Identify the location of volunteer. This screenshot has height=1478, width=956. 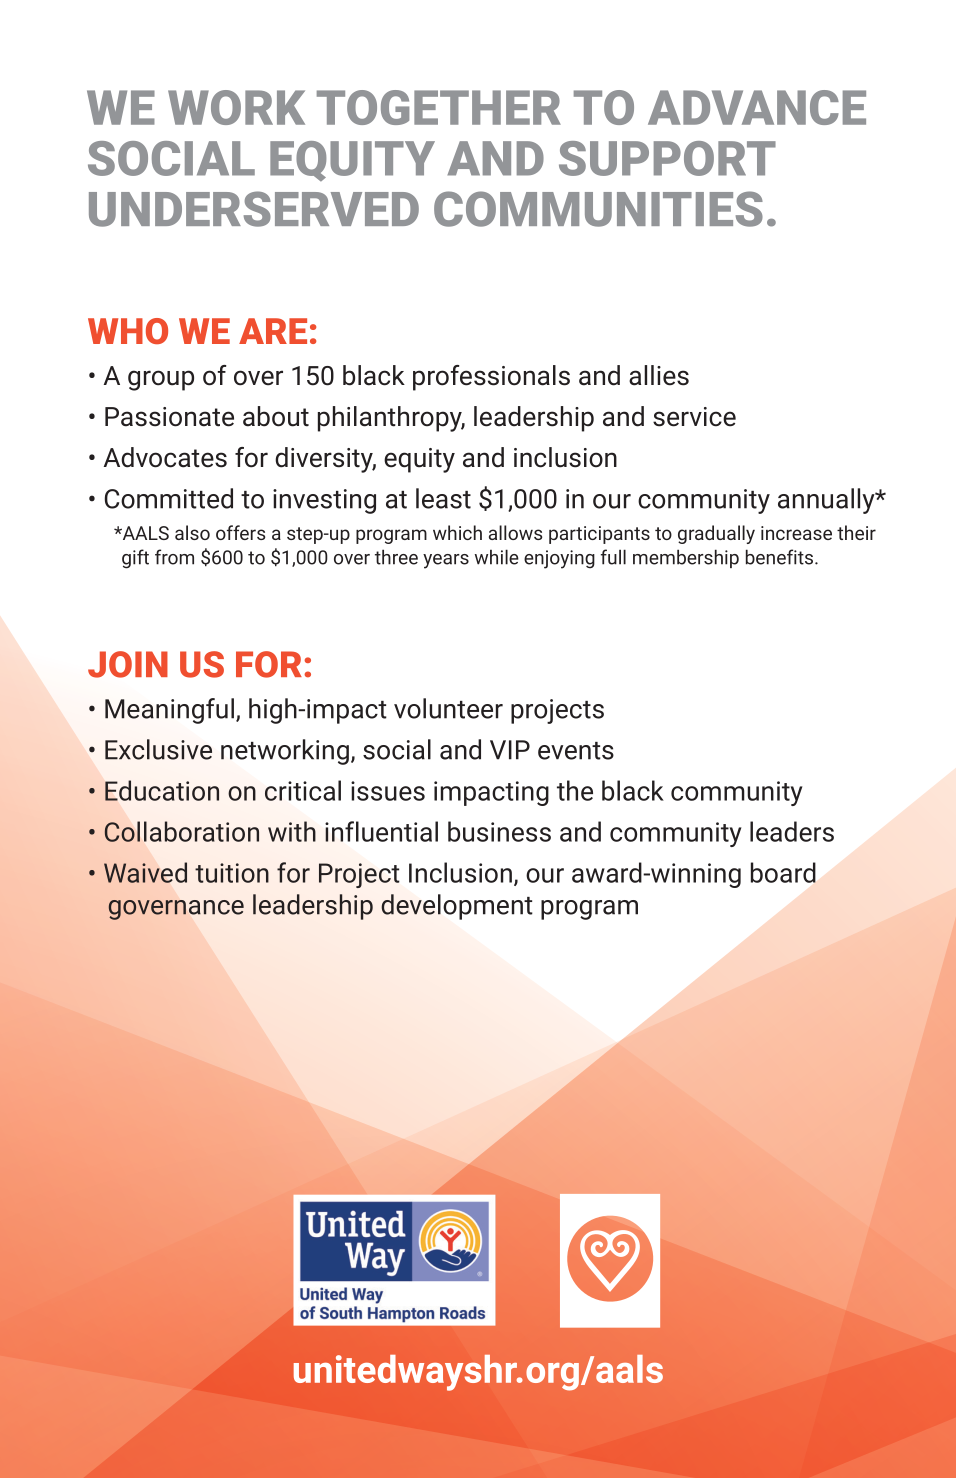
(448, 708).
